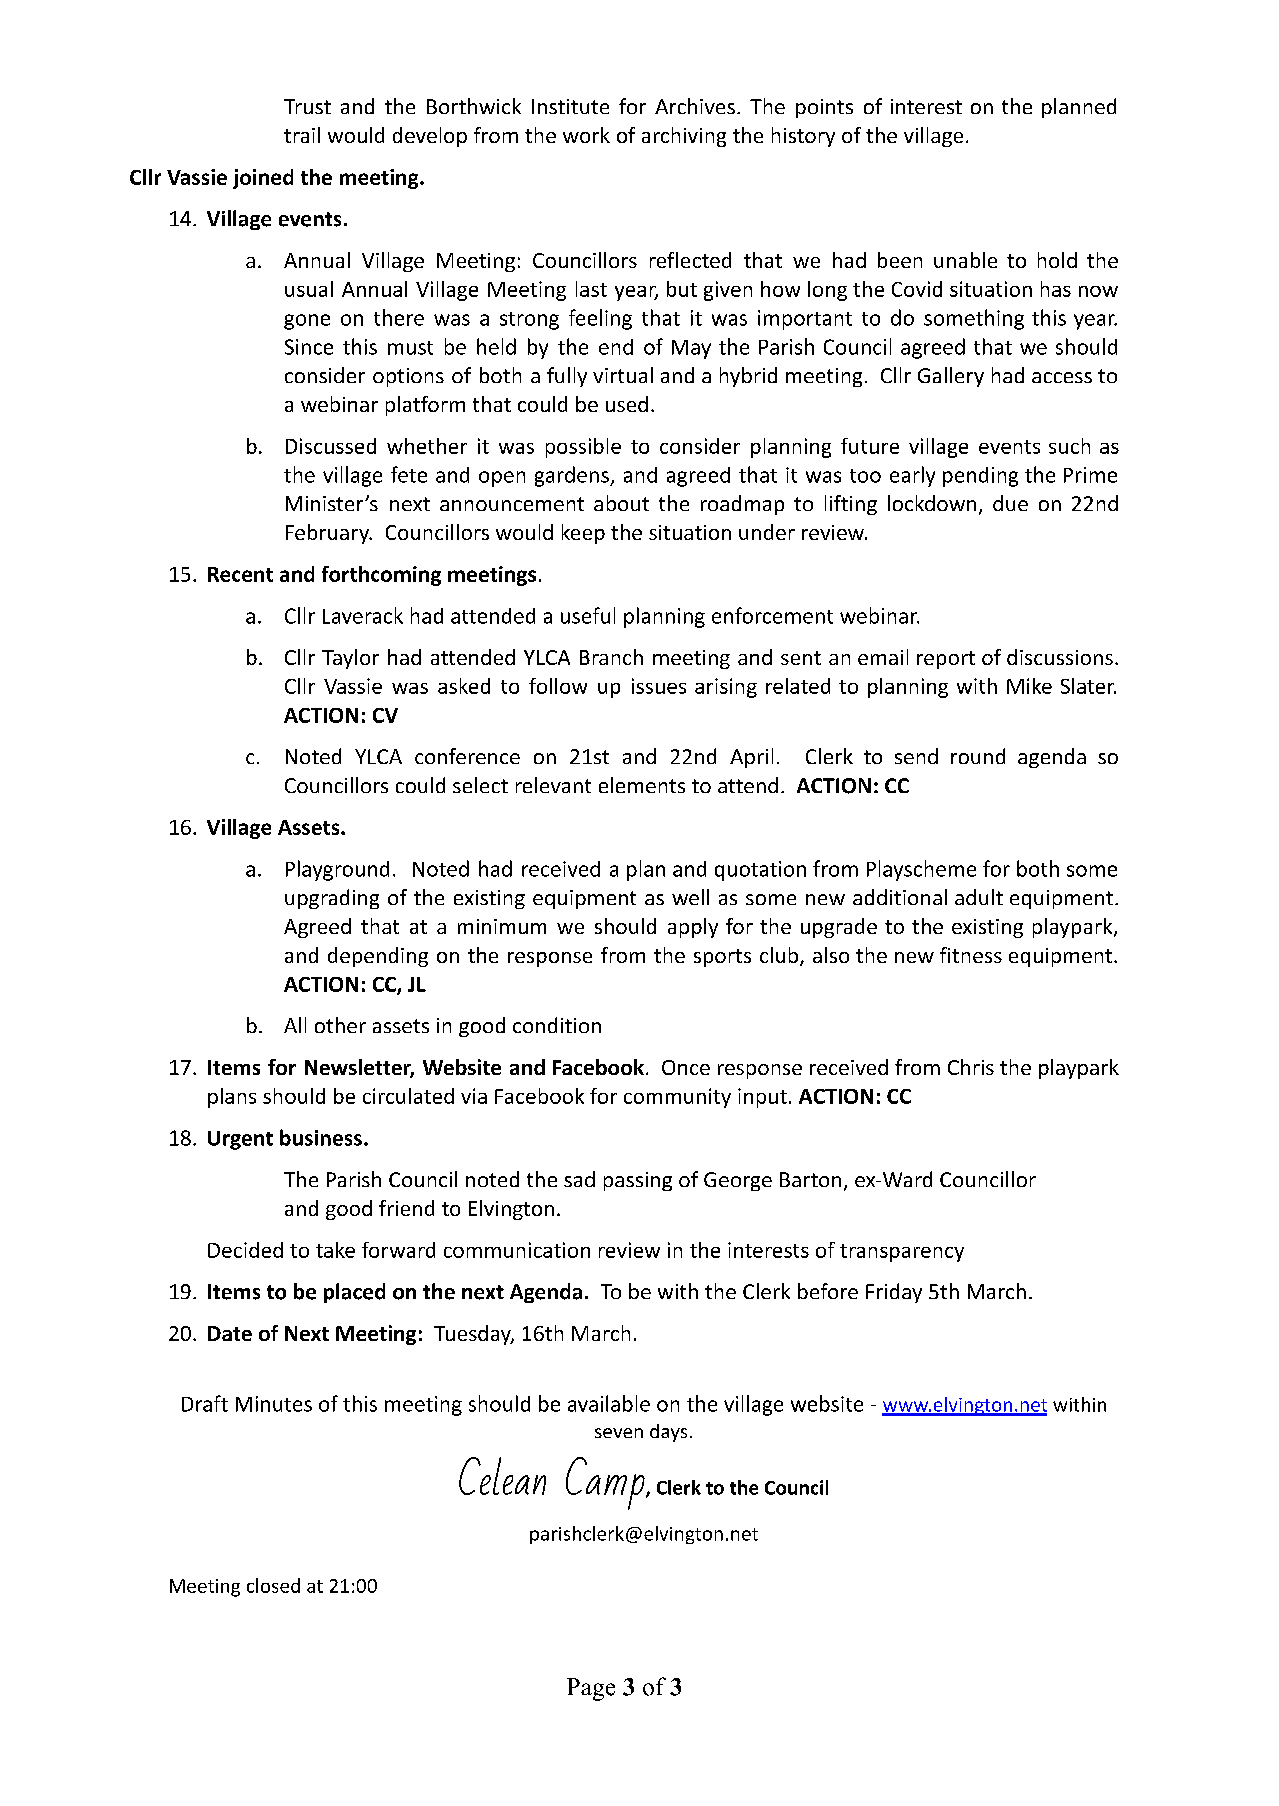 The image size is (1279, 1806). What do you see at coordinates (340, 1025) in the screenshot?
I see `other` at bounding box center [340, 1025].
